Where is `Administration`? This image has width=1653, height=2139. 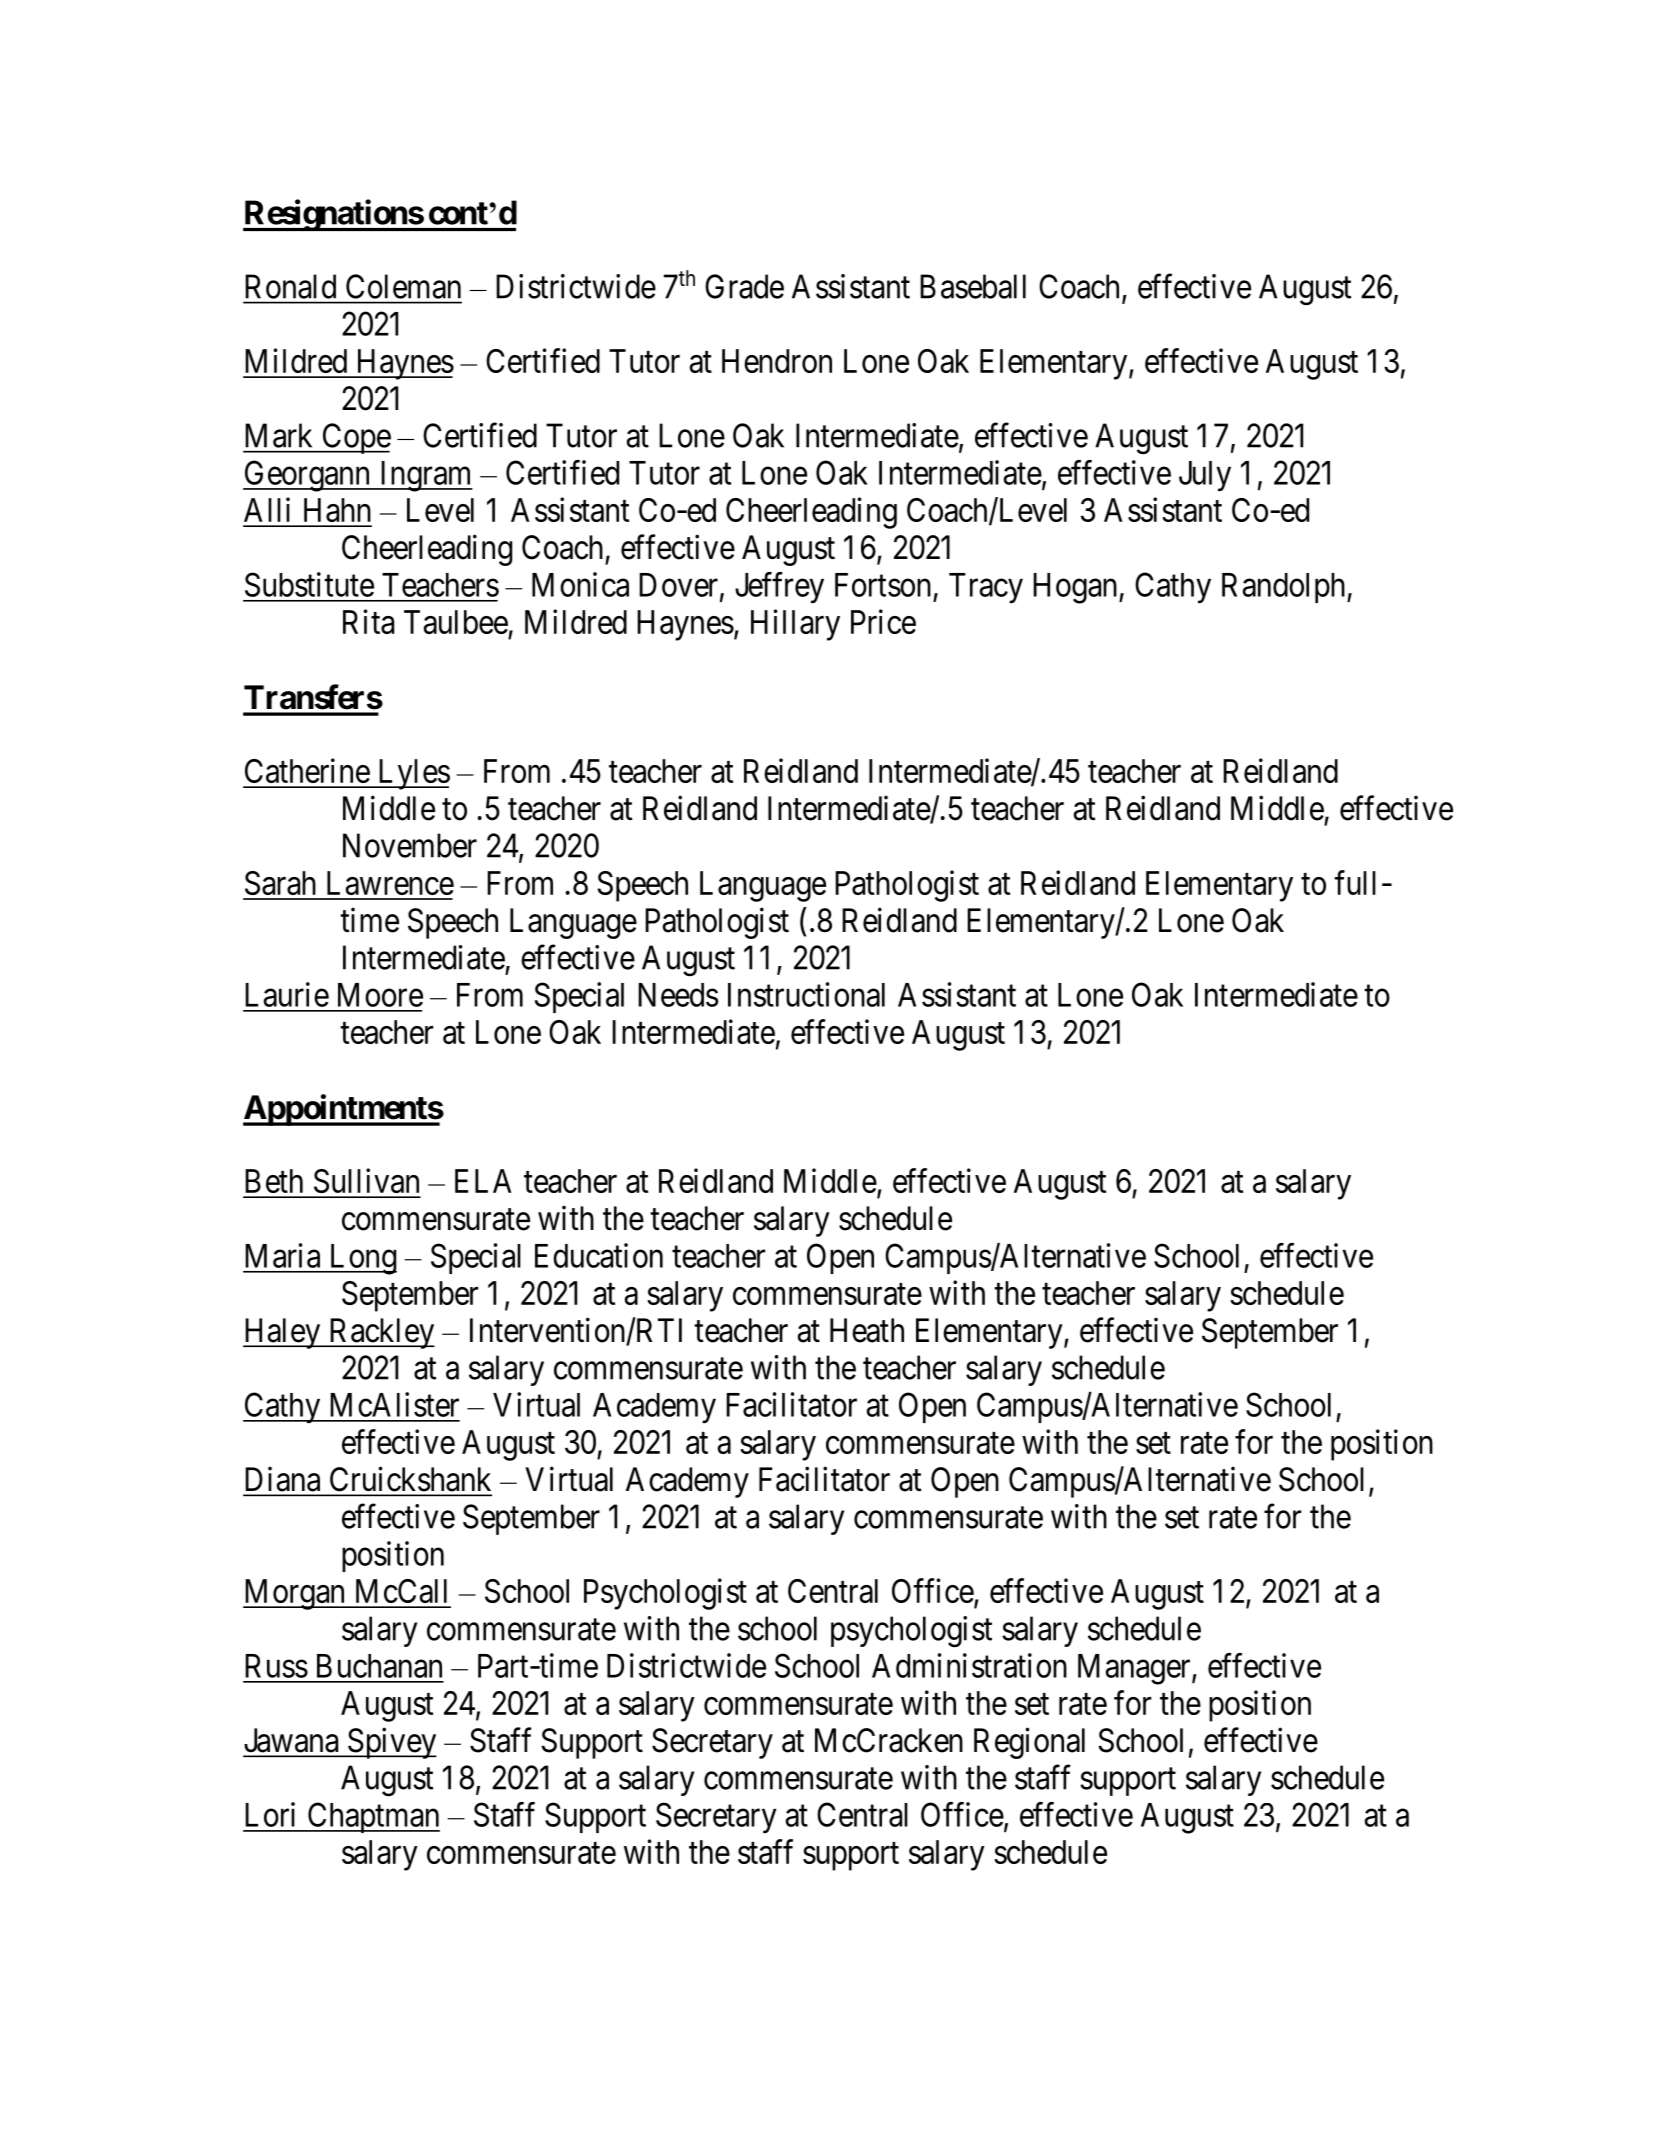 Administration is located at coordinates (969, 1665).
